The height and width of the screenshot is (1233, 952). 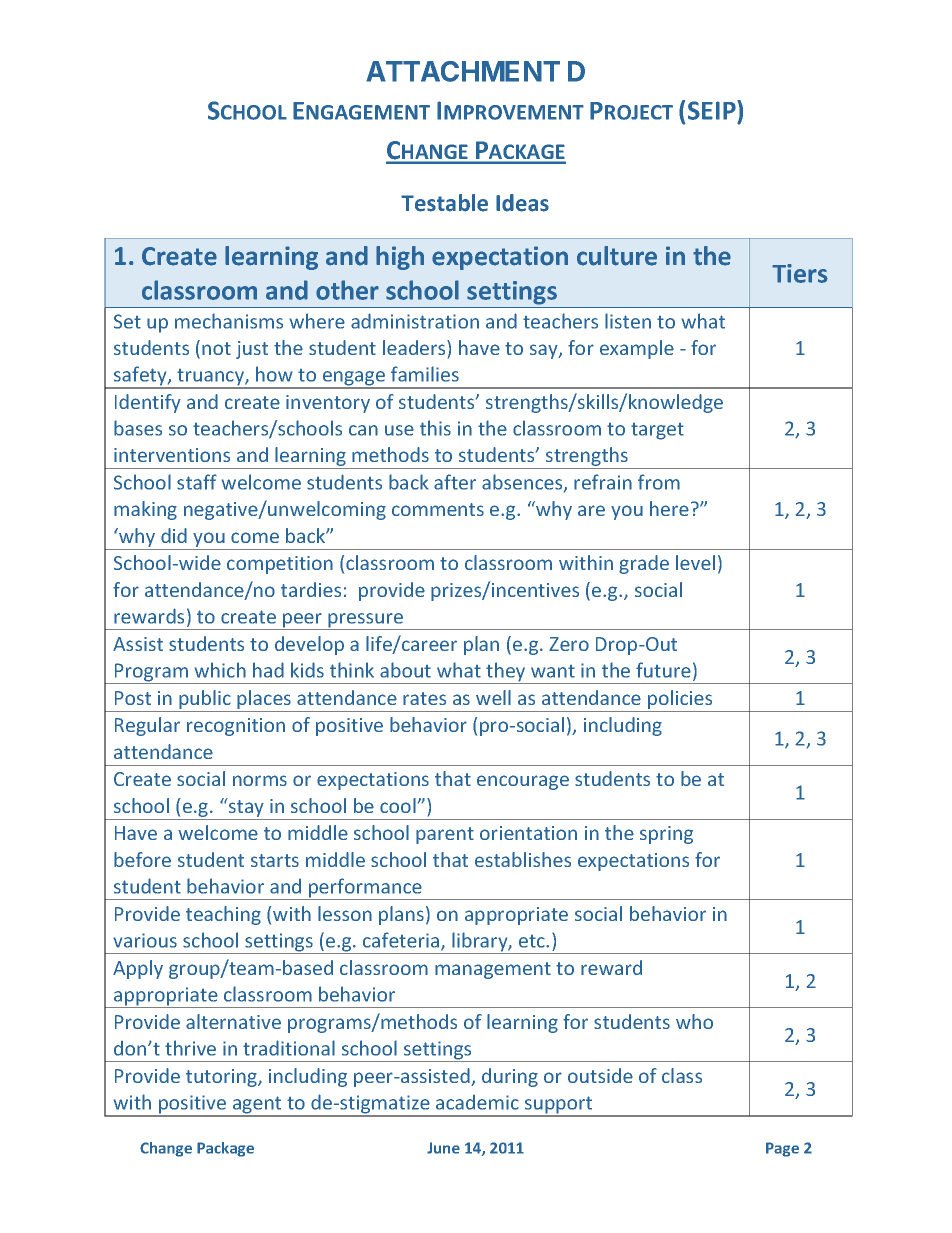 I want to click on spring, so click(x=666, y=835).
